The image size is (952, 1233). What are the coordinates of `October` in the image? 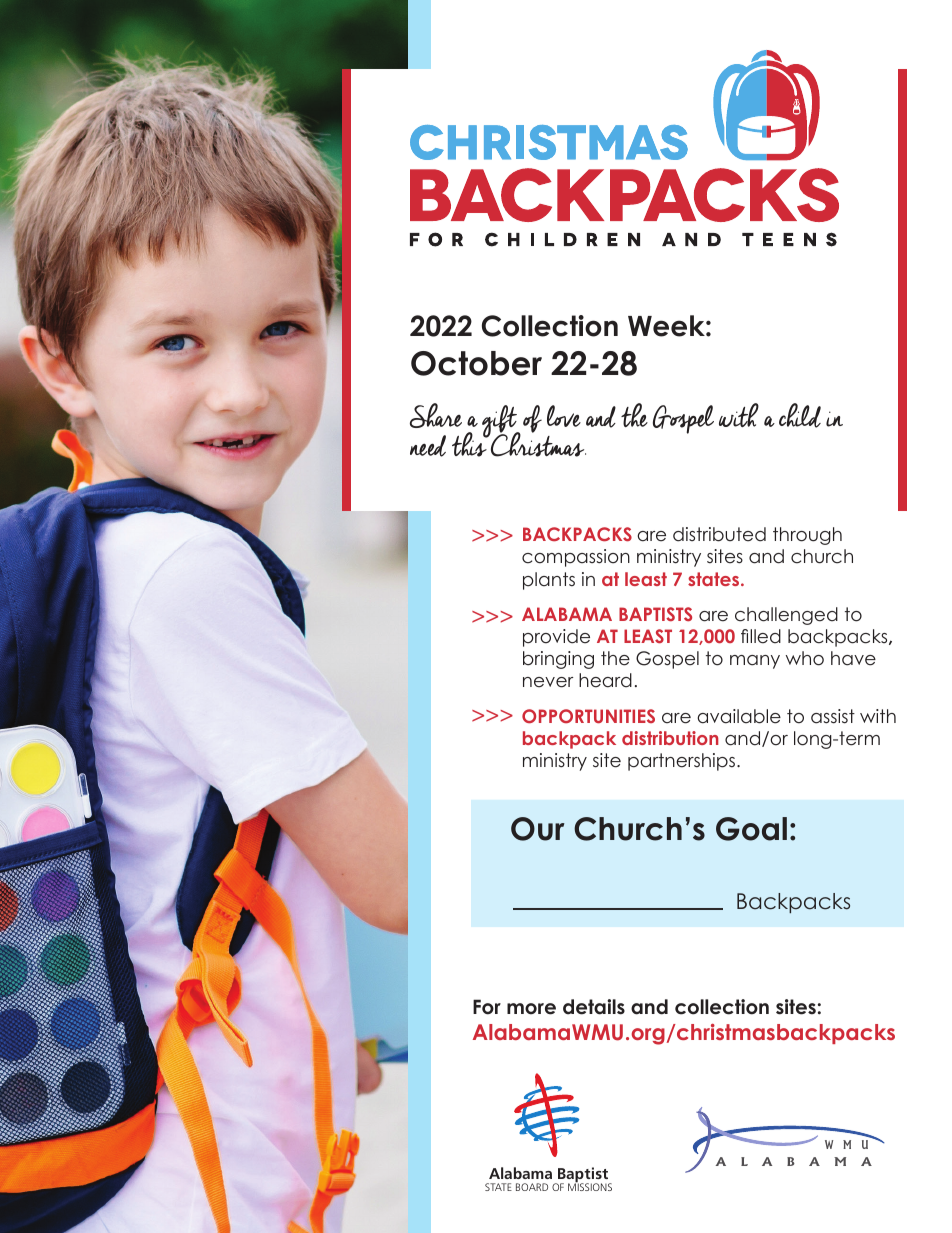 It's located at (476, 363).
